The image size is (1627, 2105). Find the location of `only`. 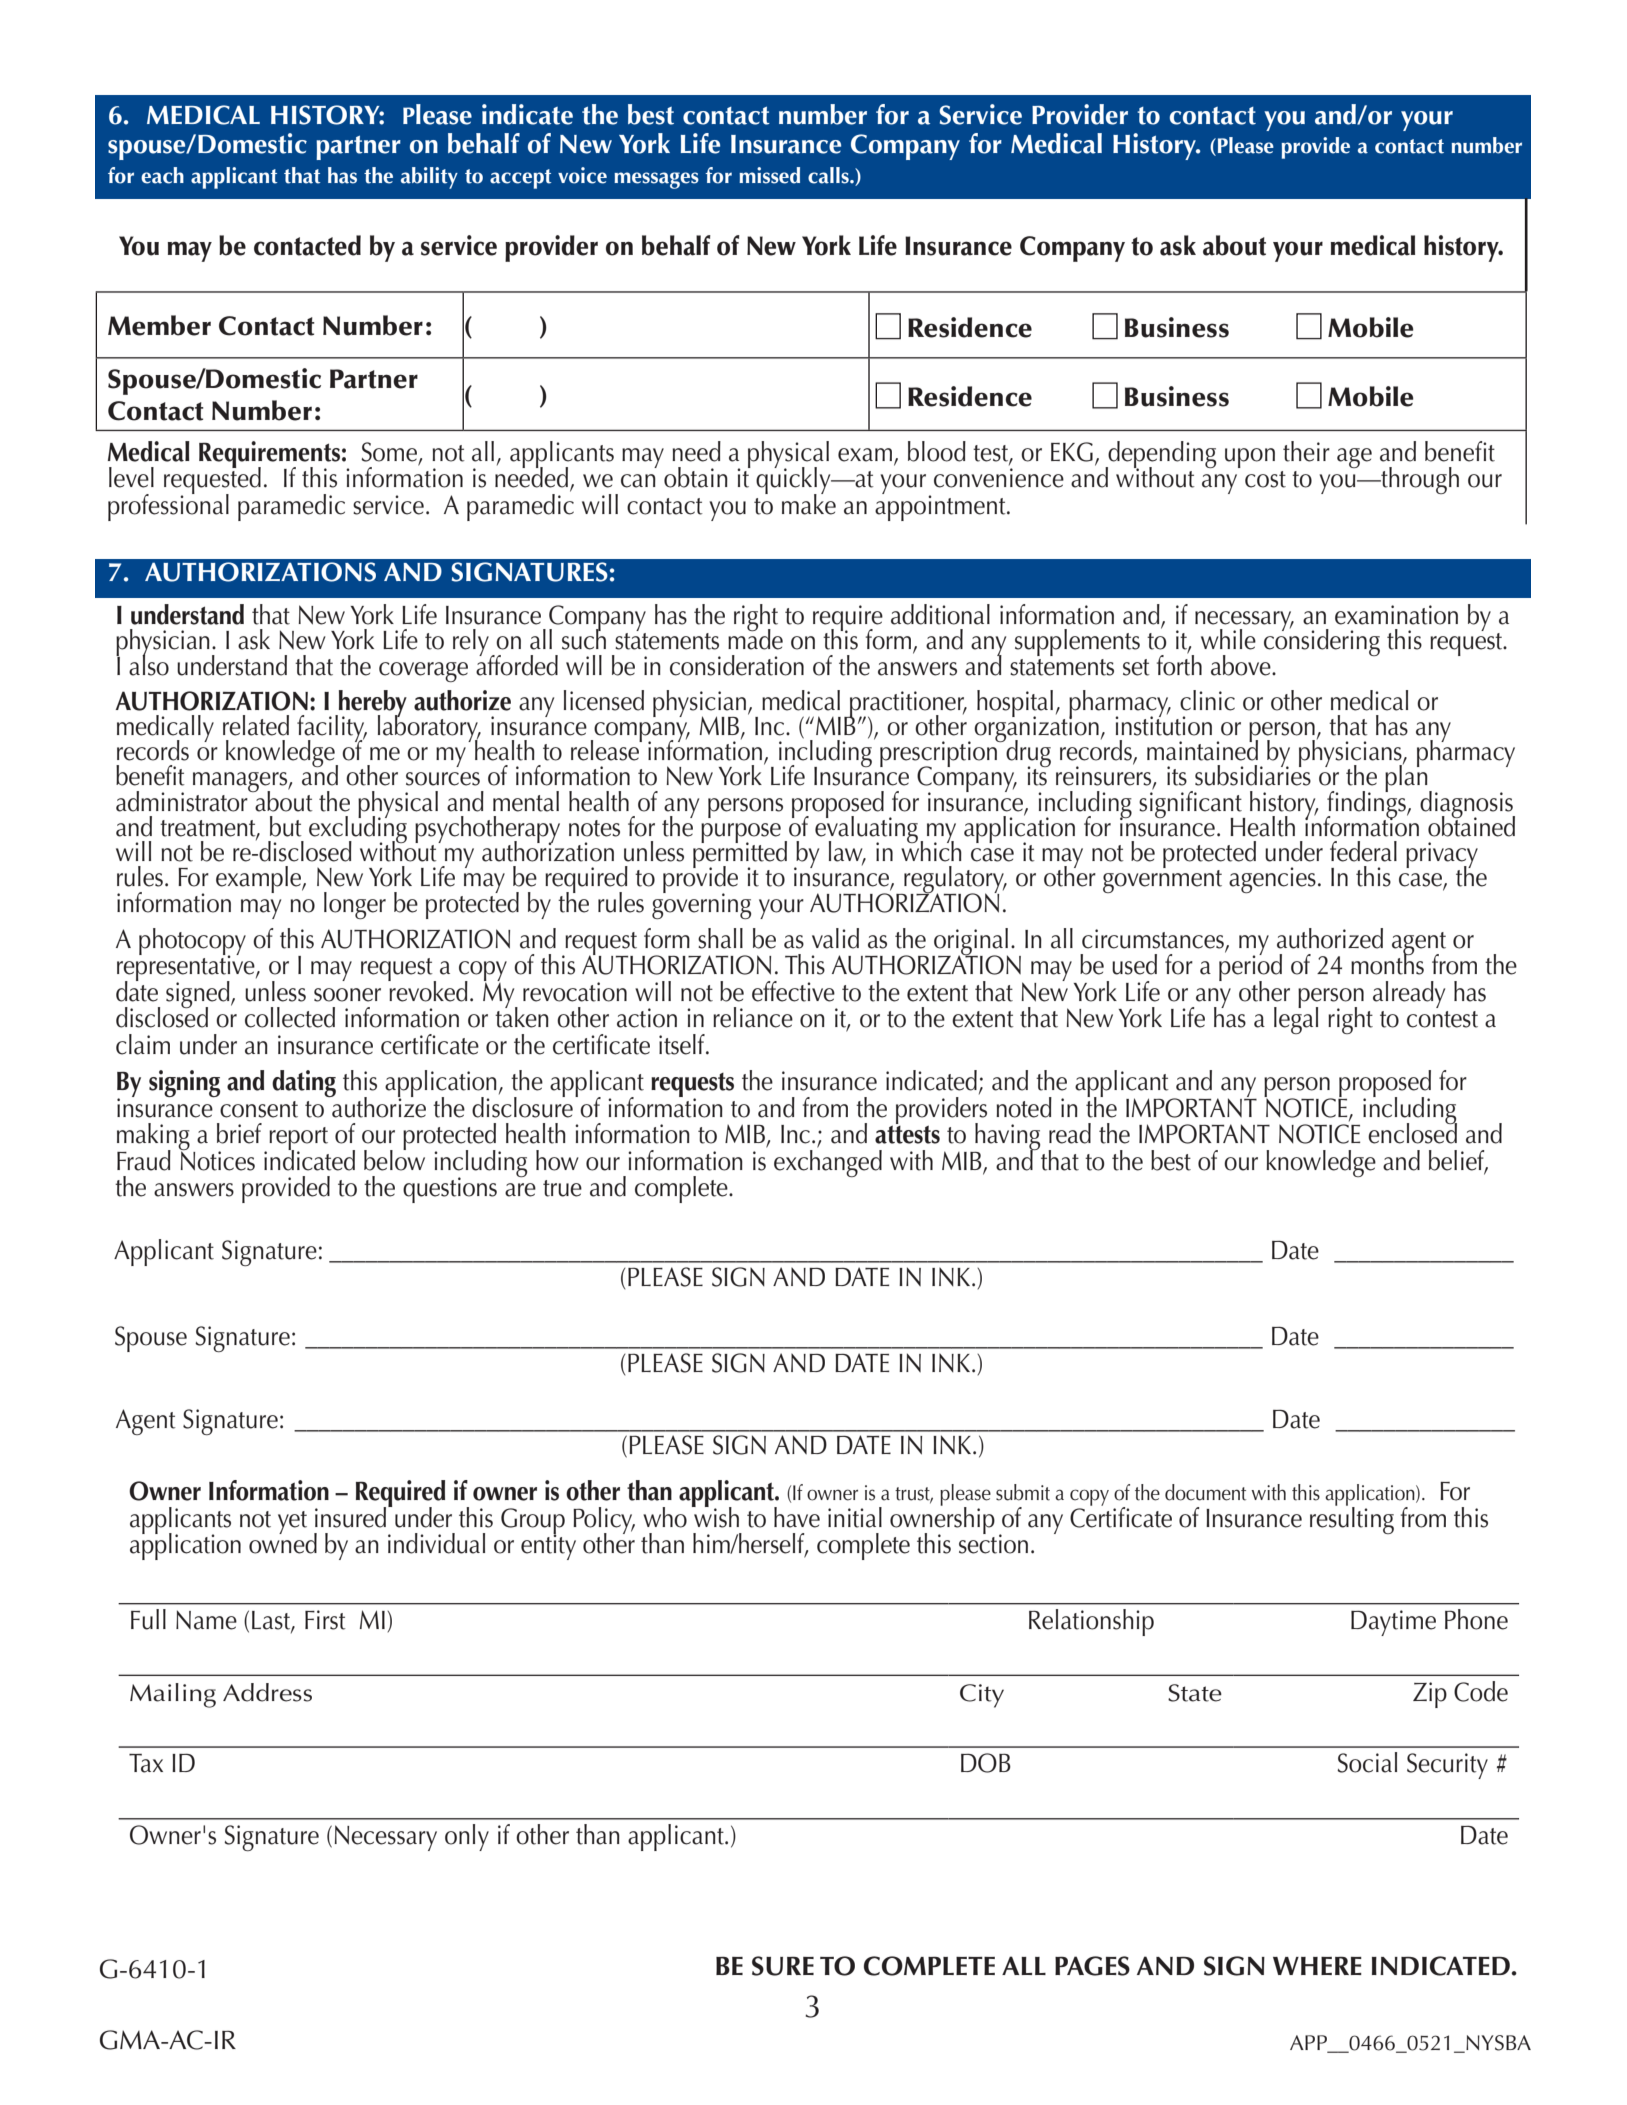

only is located at coordinates (467, 1837).
